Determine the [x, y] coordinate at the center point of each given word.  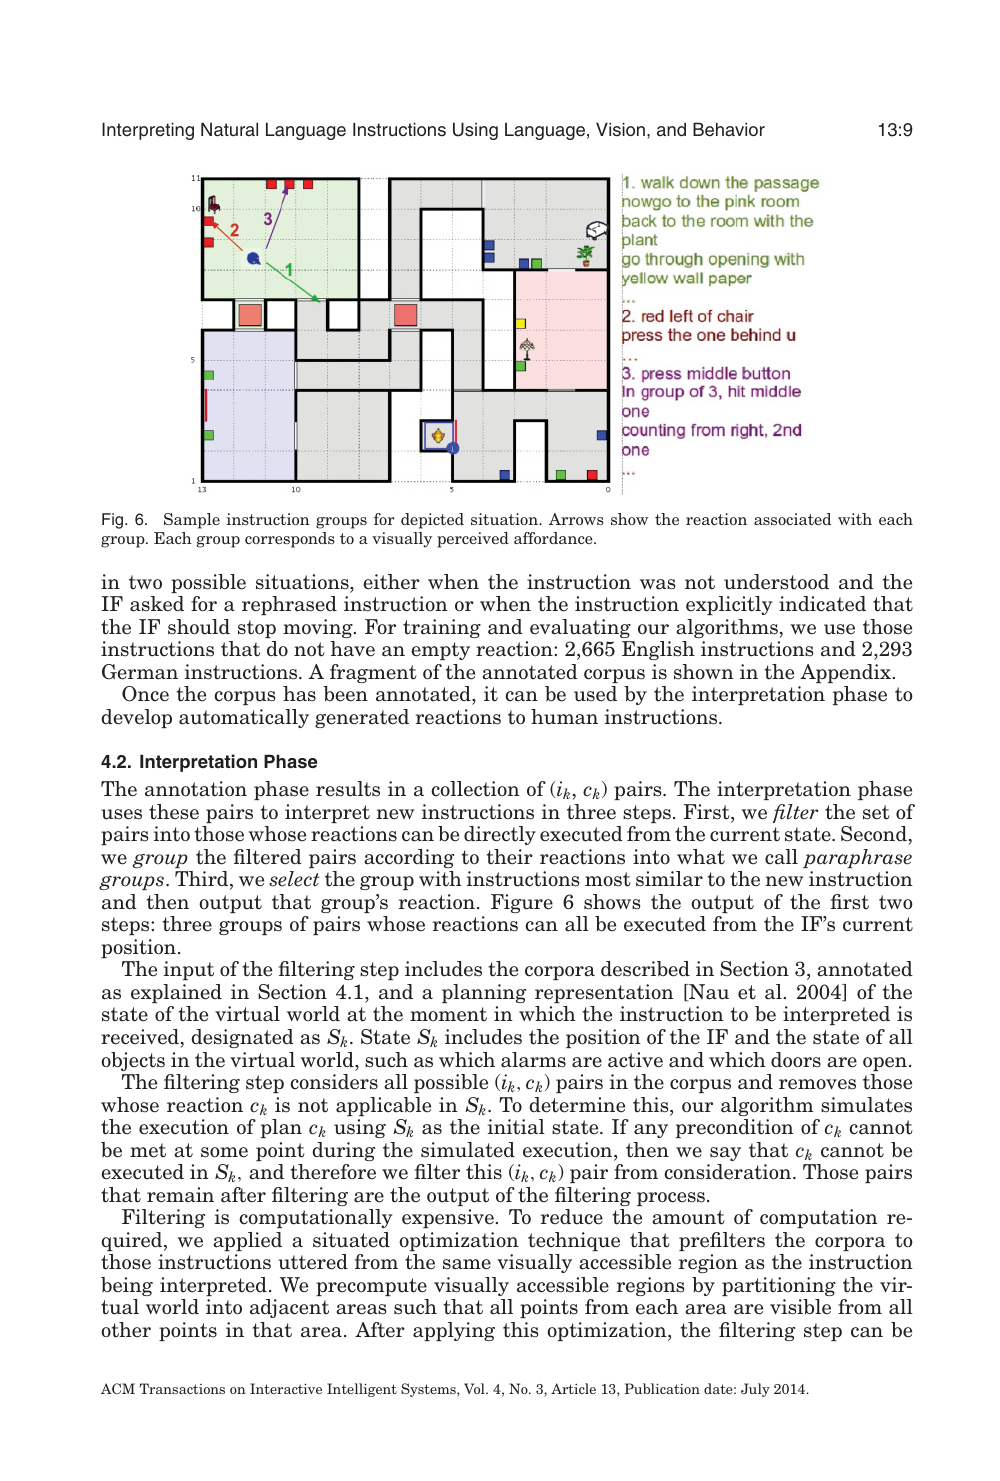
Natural [229, 129]
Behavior [729, 129]
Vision [620, 129]
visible [800, 1307]
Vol [475, 1388]
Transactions [182, 1388]
